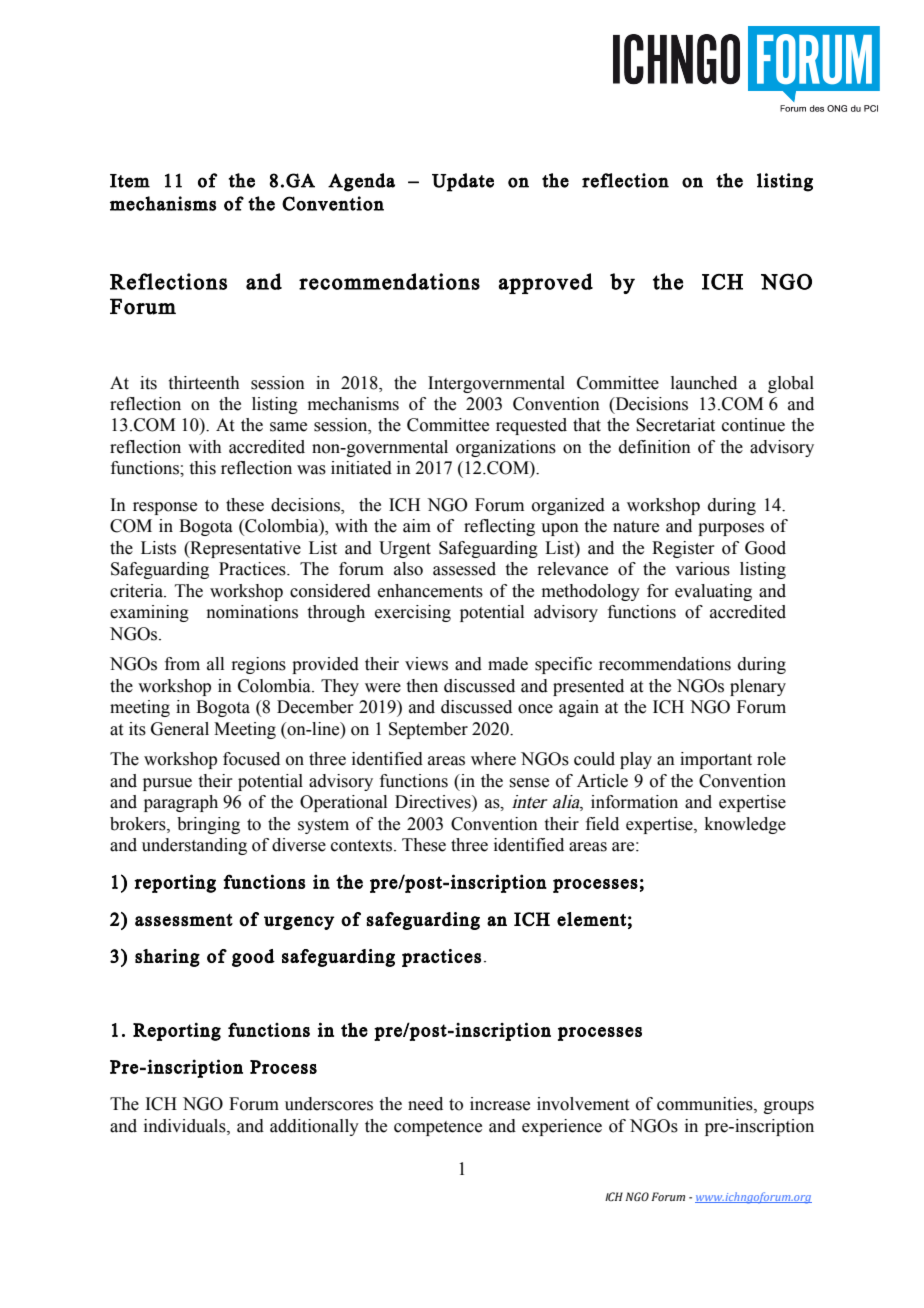 The width and height of the image is (924, 1308). Describe the element at coordinates (463, 182) in the image. I see `Update` at that location.
